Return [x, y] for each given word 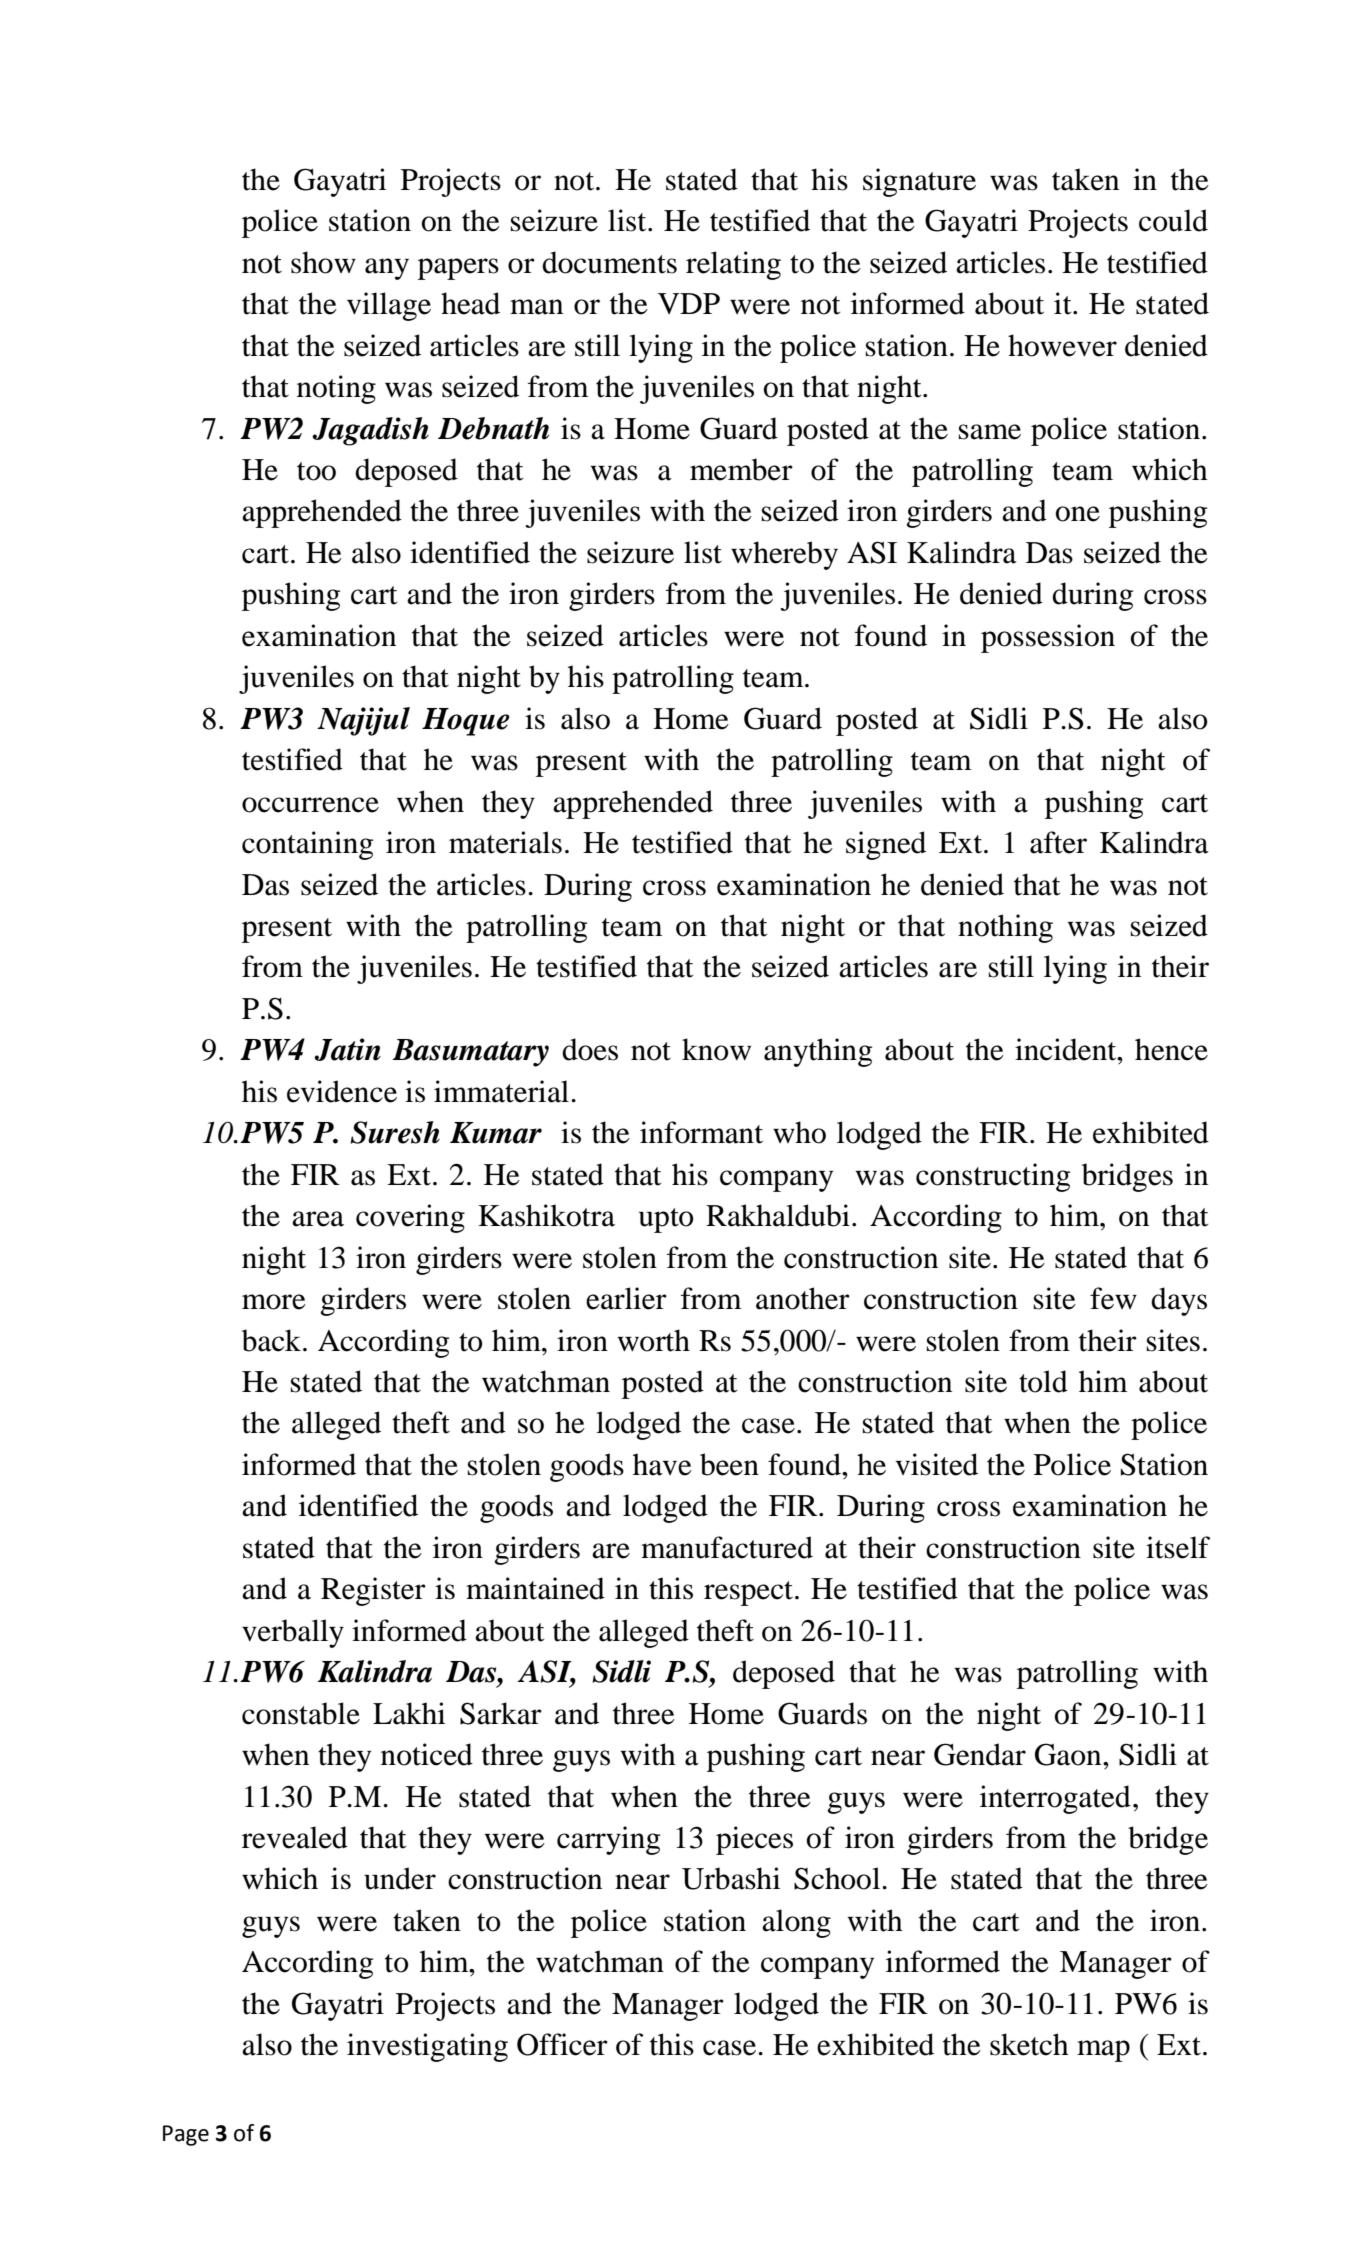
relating [733, 265]
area [318, 1219]
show [323, 262]
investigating [427, 2047]
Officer [562, 2044]
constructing [993, 1177]
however [1062, 345]
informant [701, 1132]
